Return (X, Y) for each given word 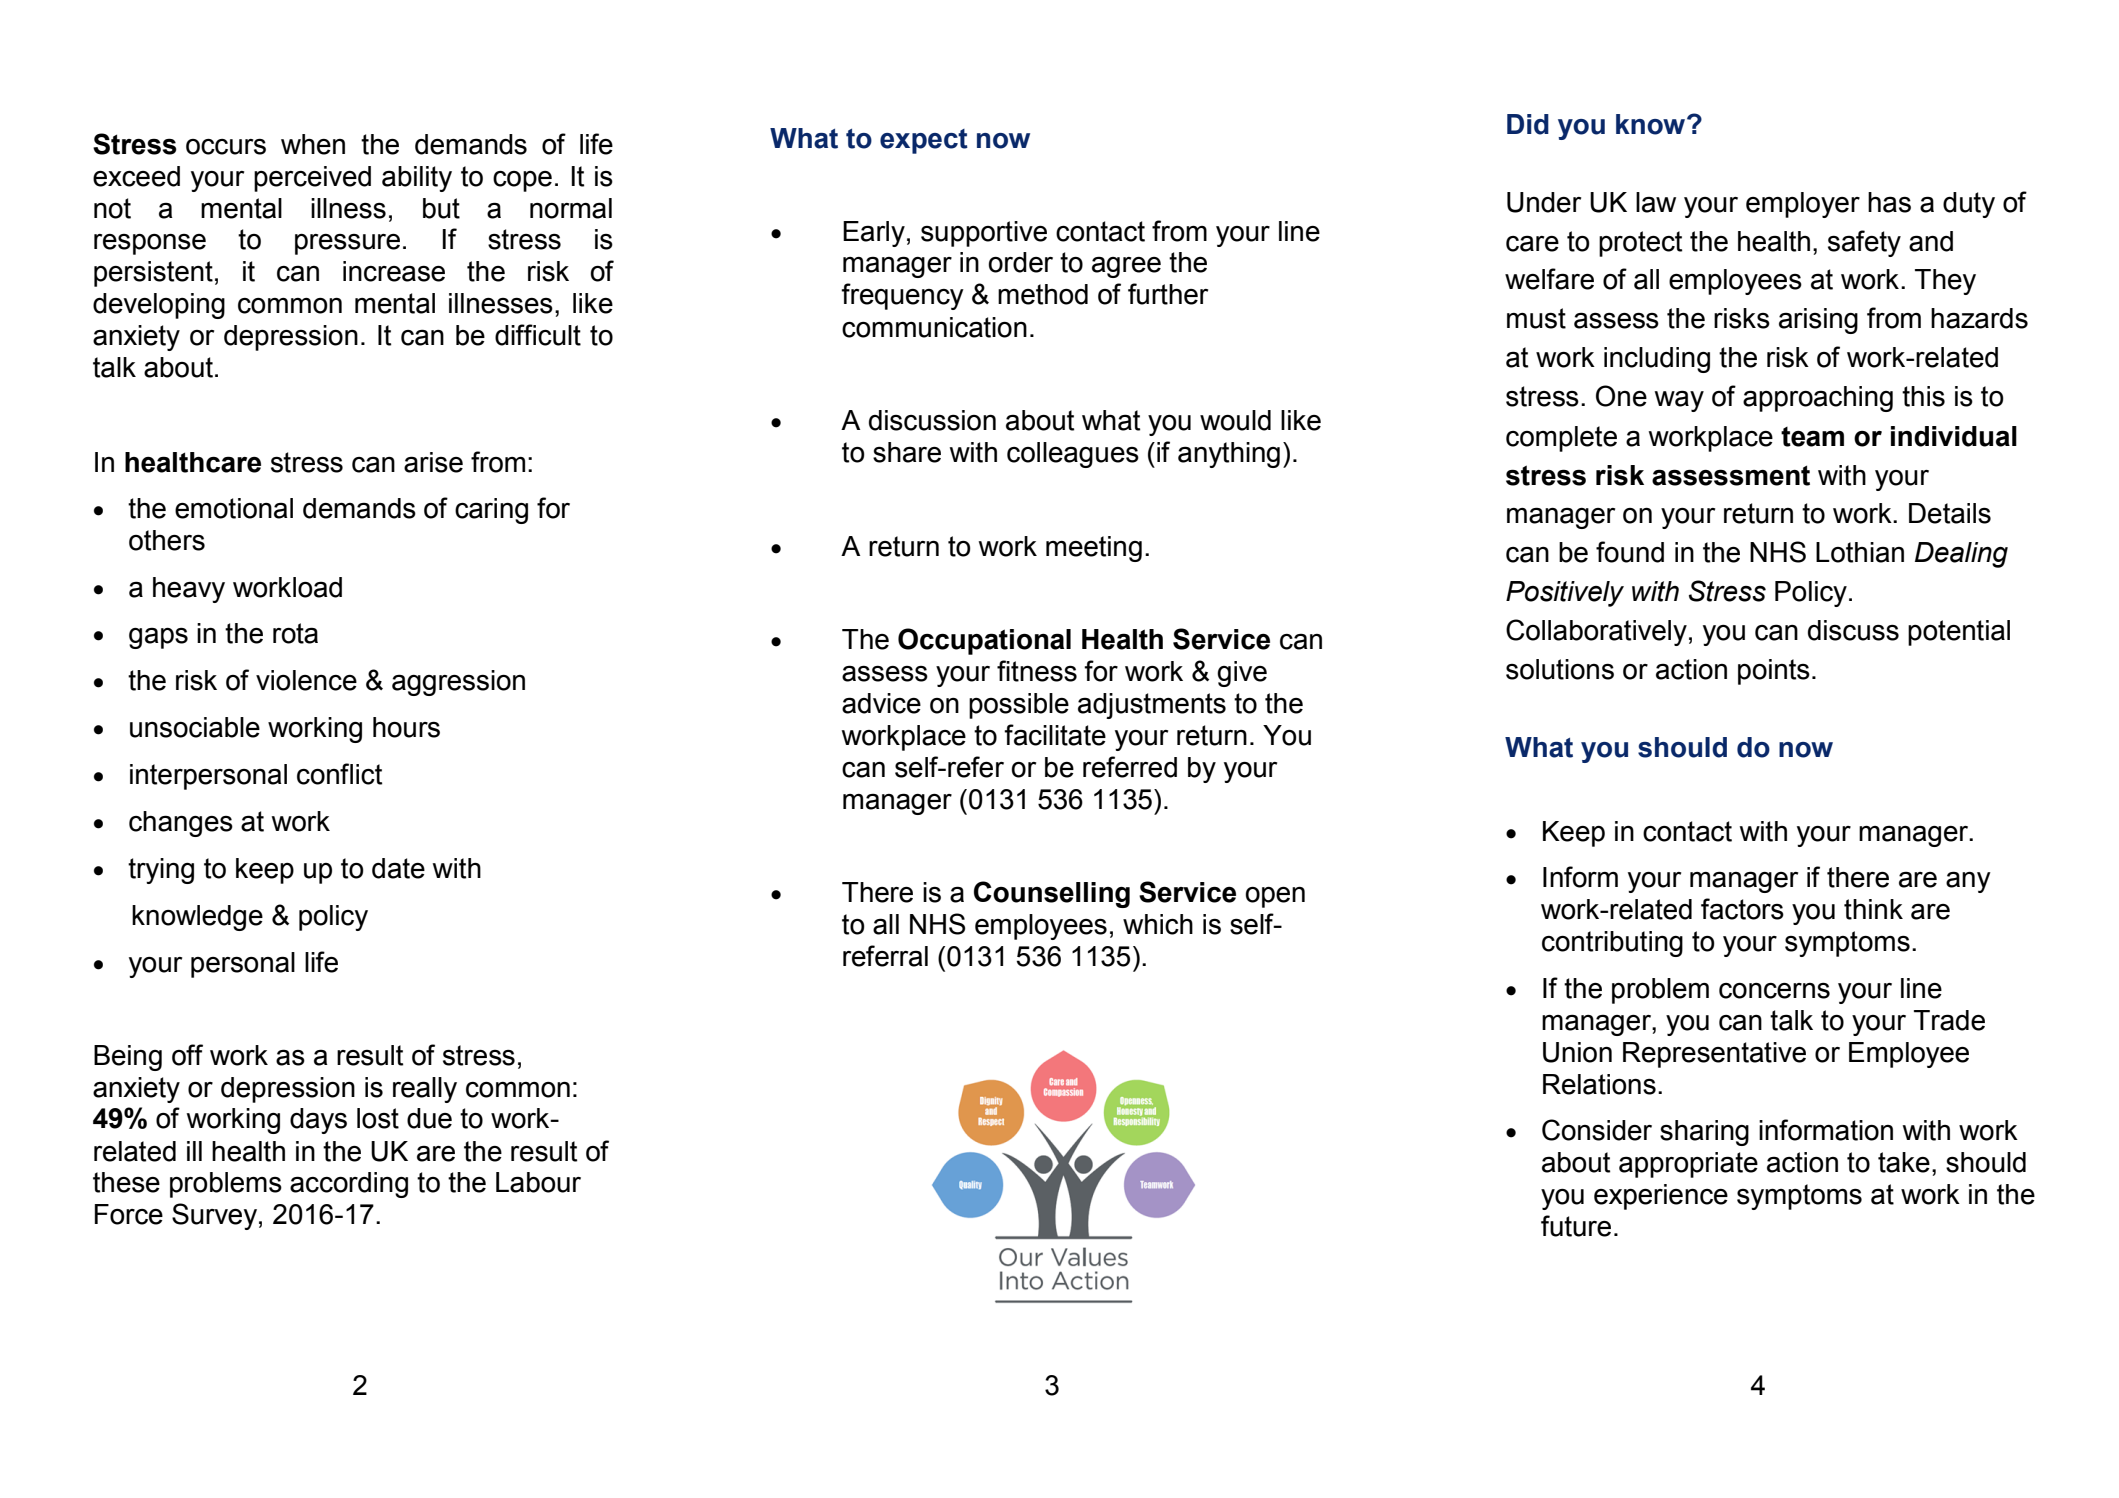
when (313, 144)
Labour (538, 1182)
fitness (1037, 671)
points (1774, 672)
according (349, 1185)
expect (924, 141)
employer (1803, 205)
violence (306, 680)
